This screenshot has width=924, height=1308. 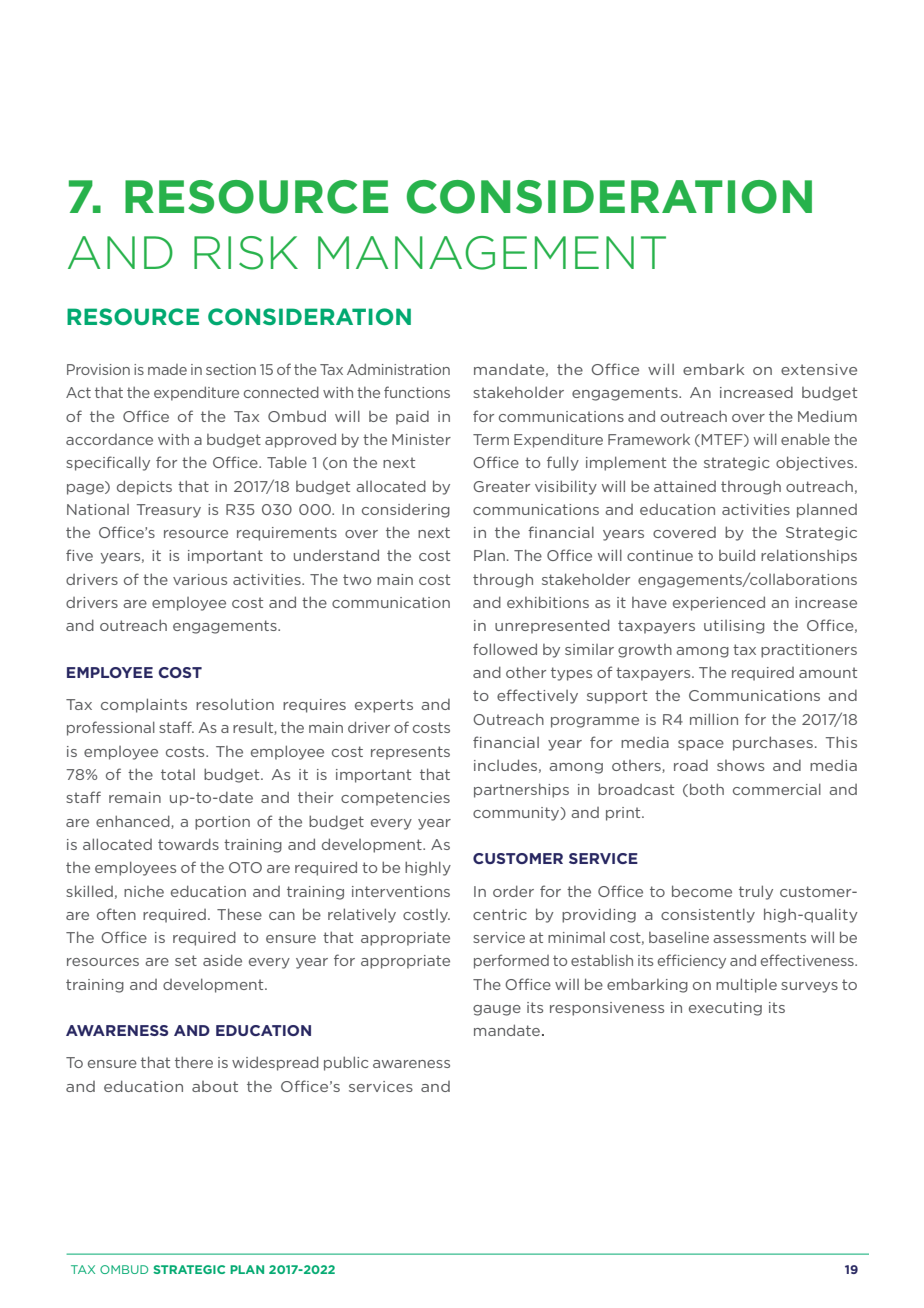 What do you see at coordinates (194, 1062) in the screenshot?
I see `there` at bounding box center [194, 1062].
